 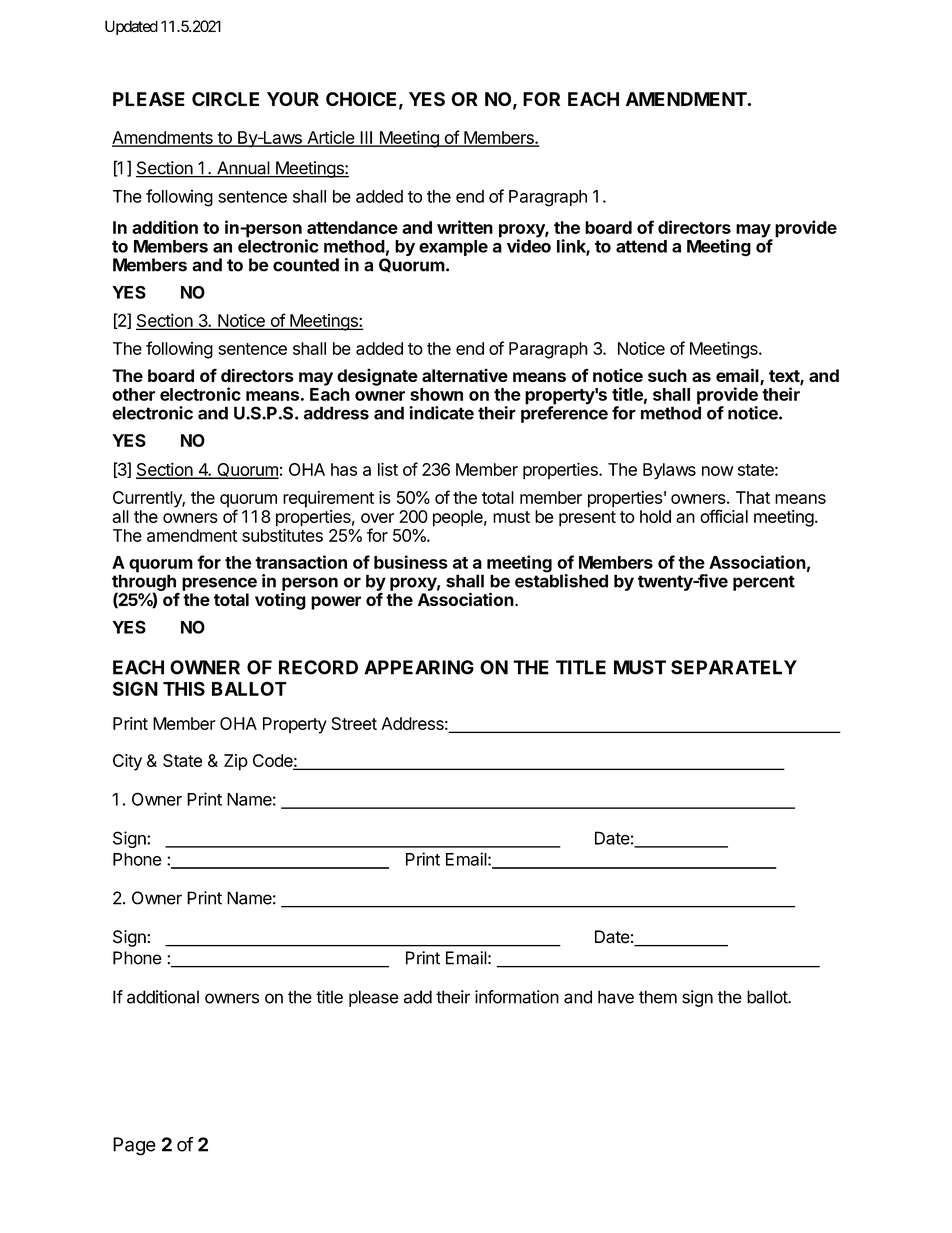 I want to click on presence, so click(x=219, y=584).
